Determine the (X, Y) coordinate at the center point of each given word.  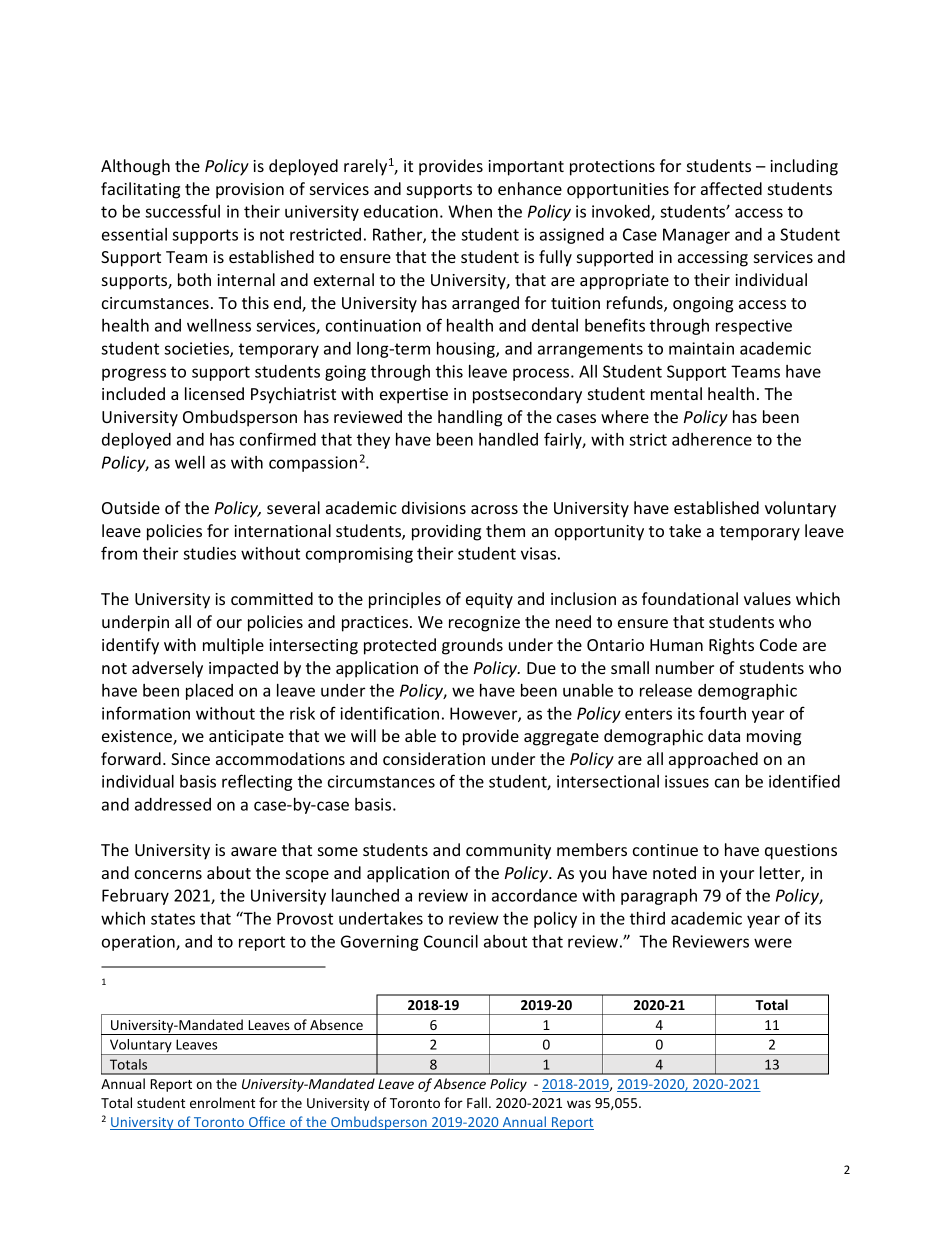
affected (731, 188)
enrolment (222, 1102)
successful (182, 211)
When (470, 211)
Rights (731, 646)
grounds (472, 646)
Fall (477, 1102)
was (579, 1104)
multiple (233, 646)
